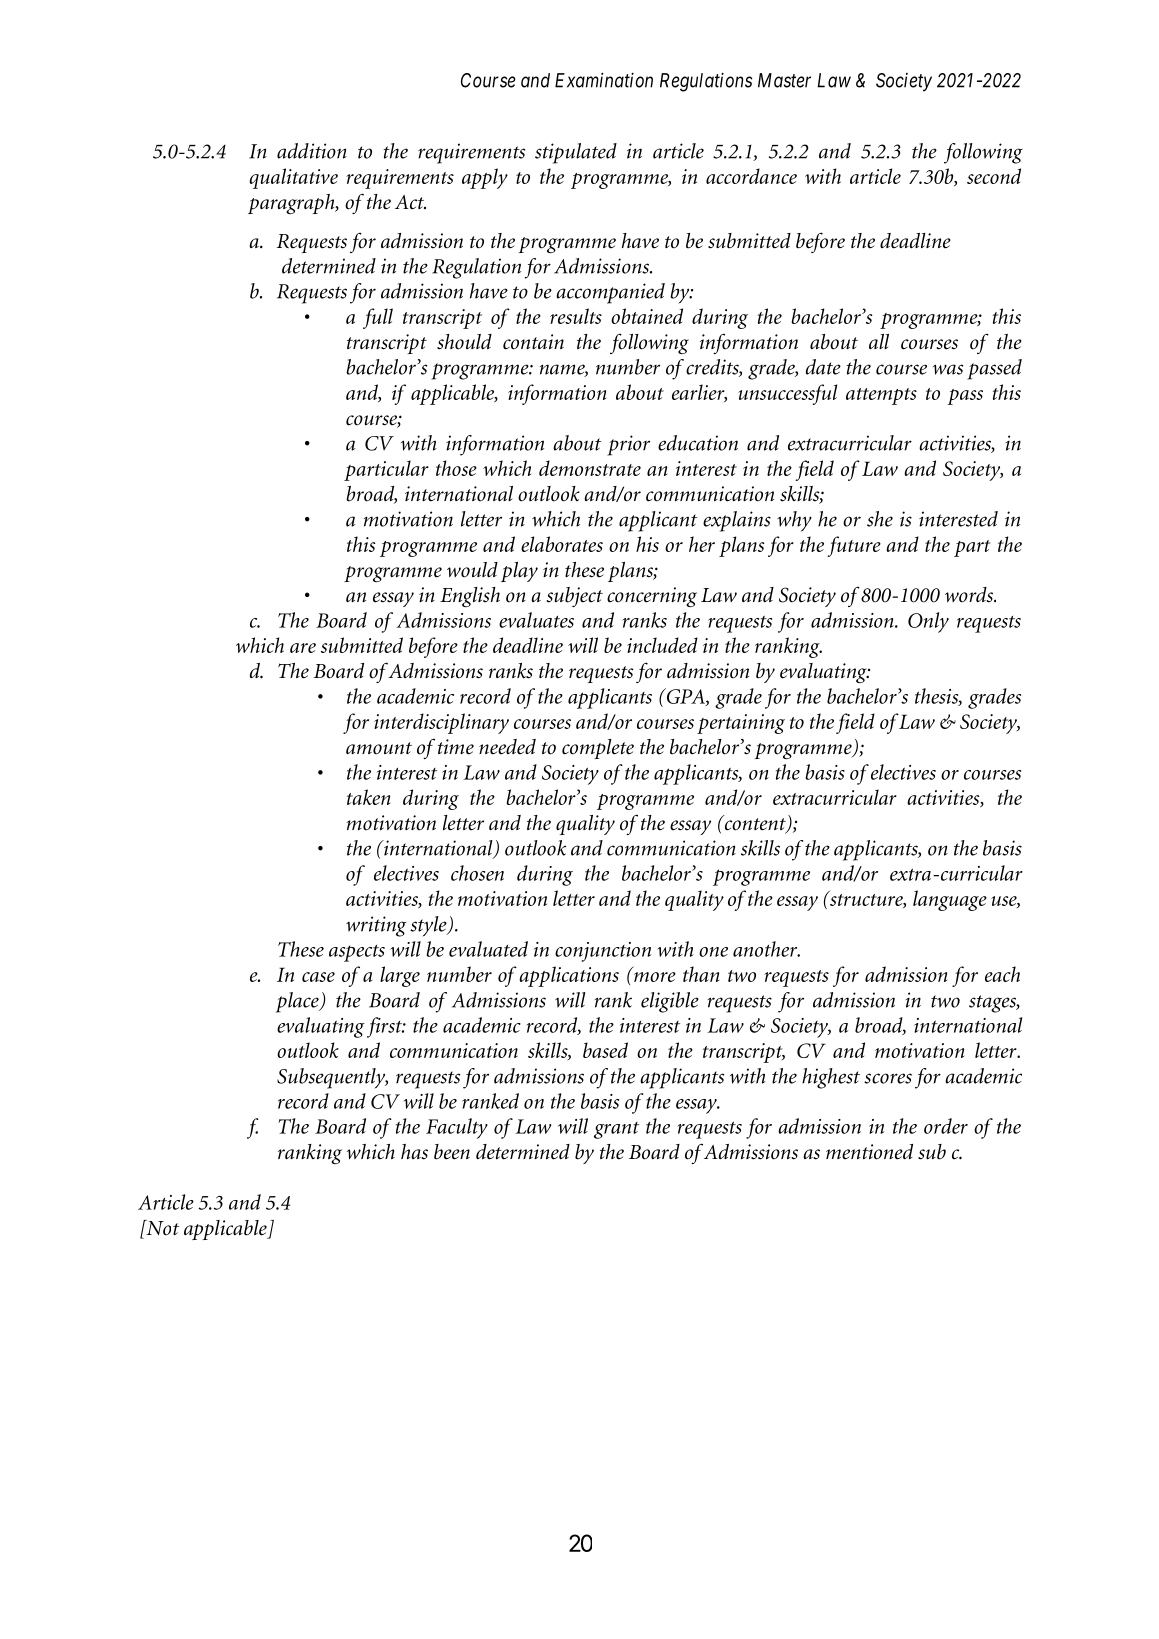 This document has width=1159, height=1639. What do you see at coordinates (378, 318) in the document?
I see `full` at bounding box center [378, 318].
